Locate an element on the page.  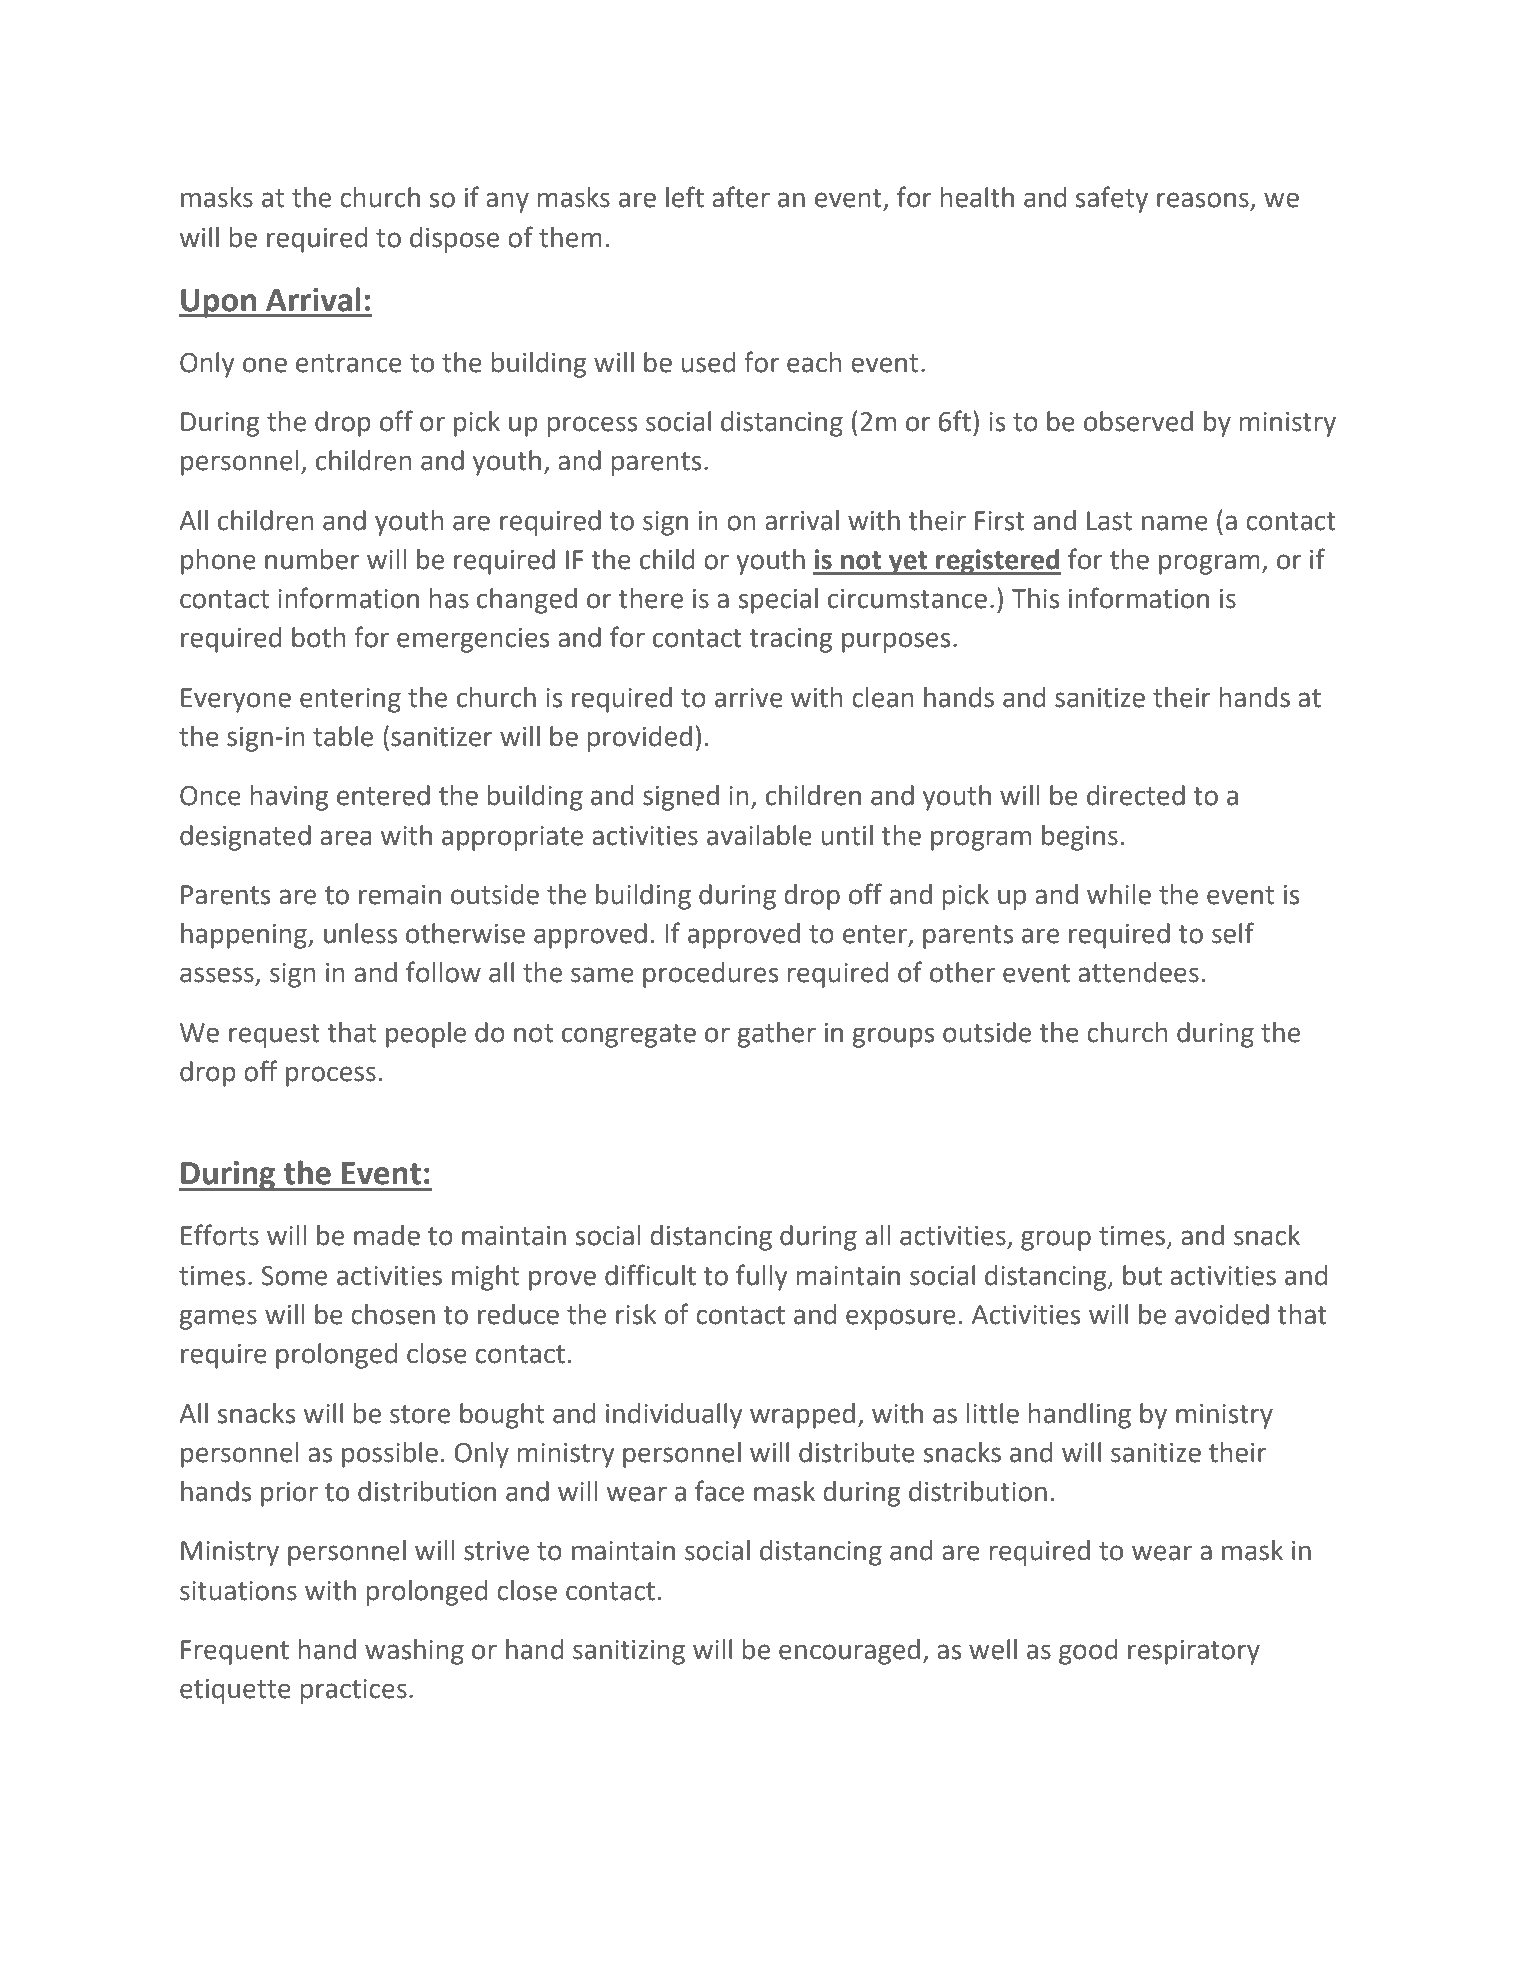
practices is located at coordinates (354, 1691).
